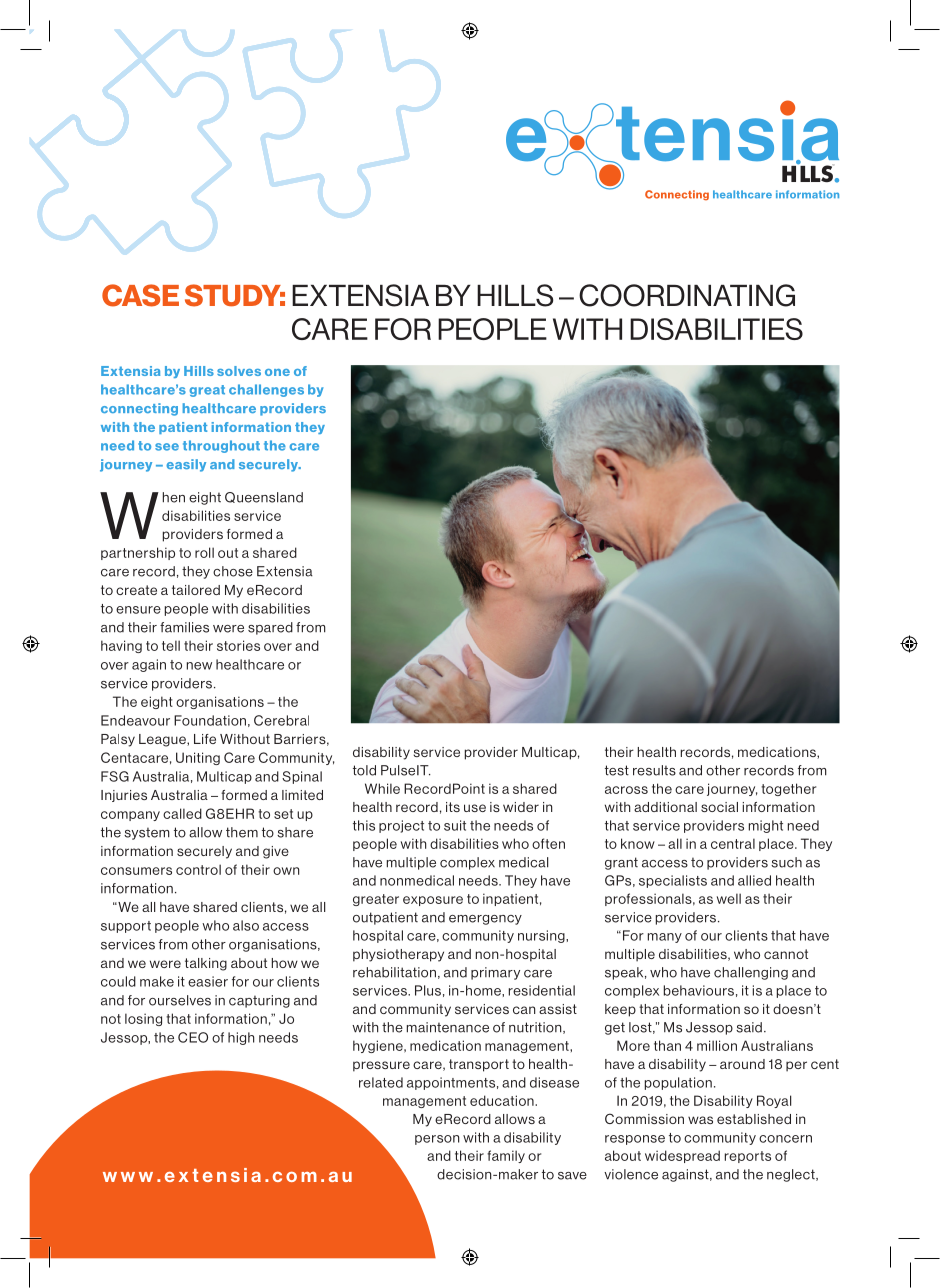 The image size is (940, 1288). I want to click on suit, so click(455, 825).
